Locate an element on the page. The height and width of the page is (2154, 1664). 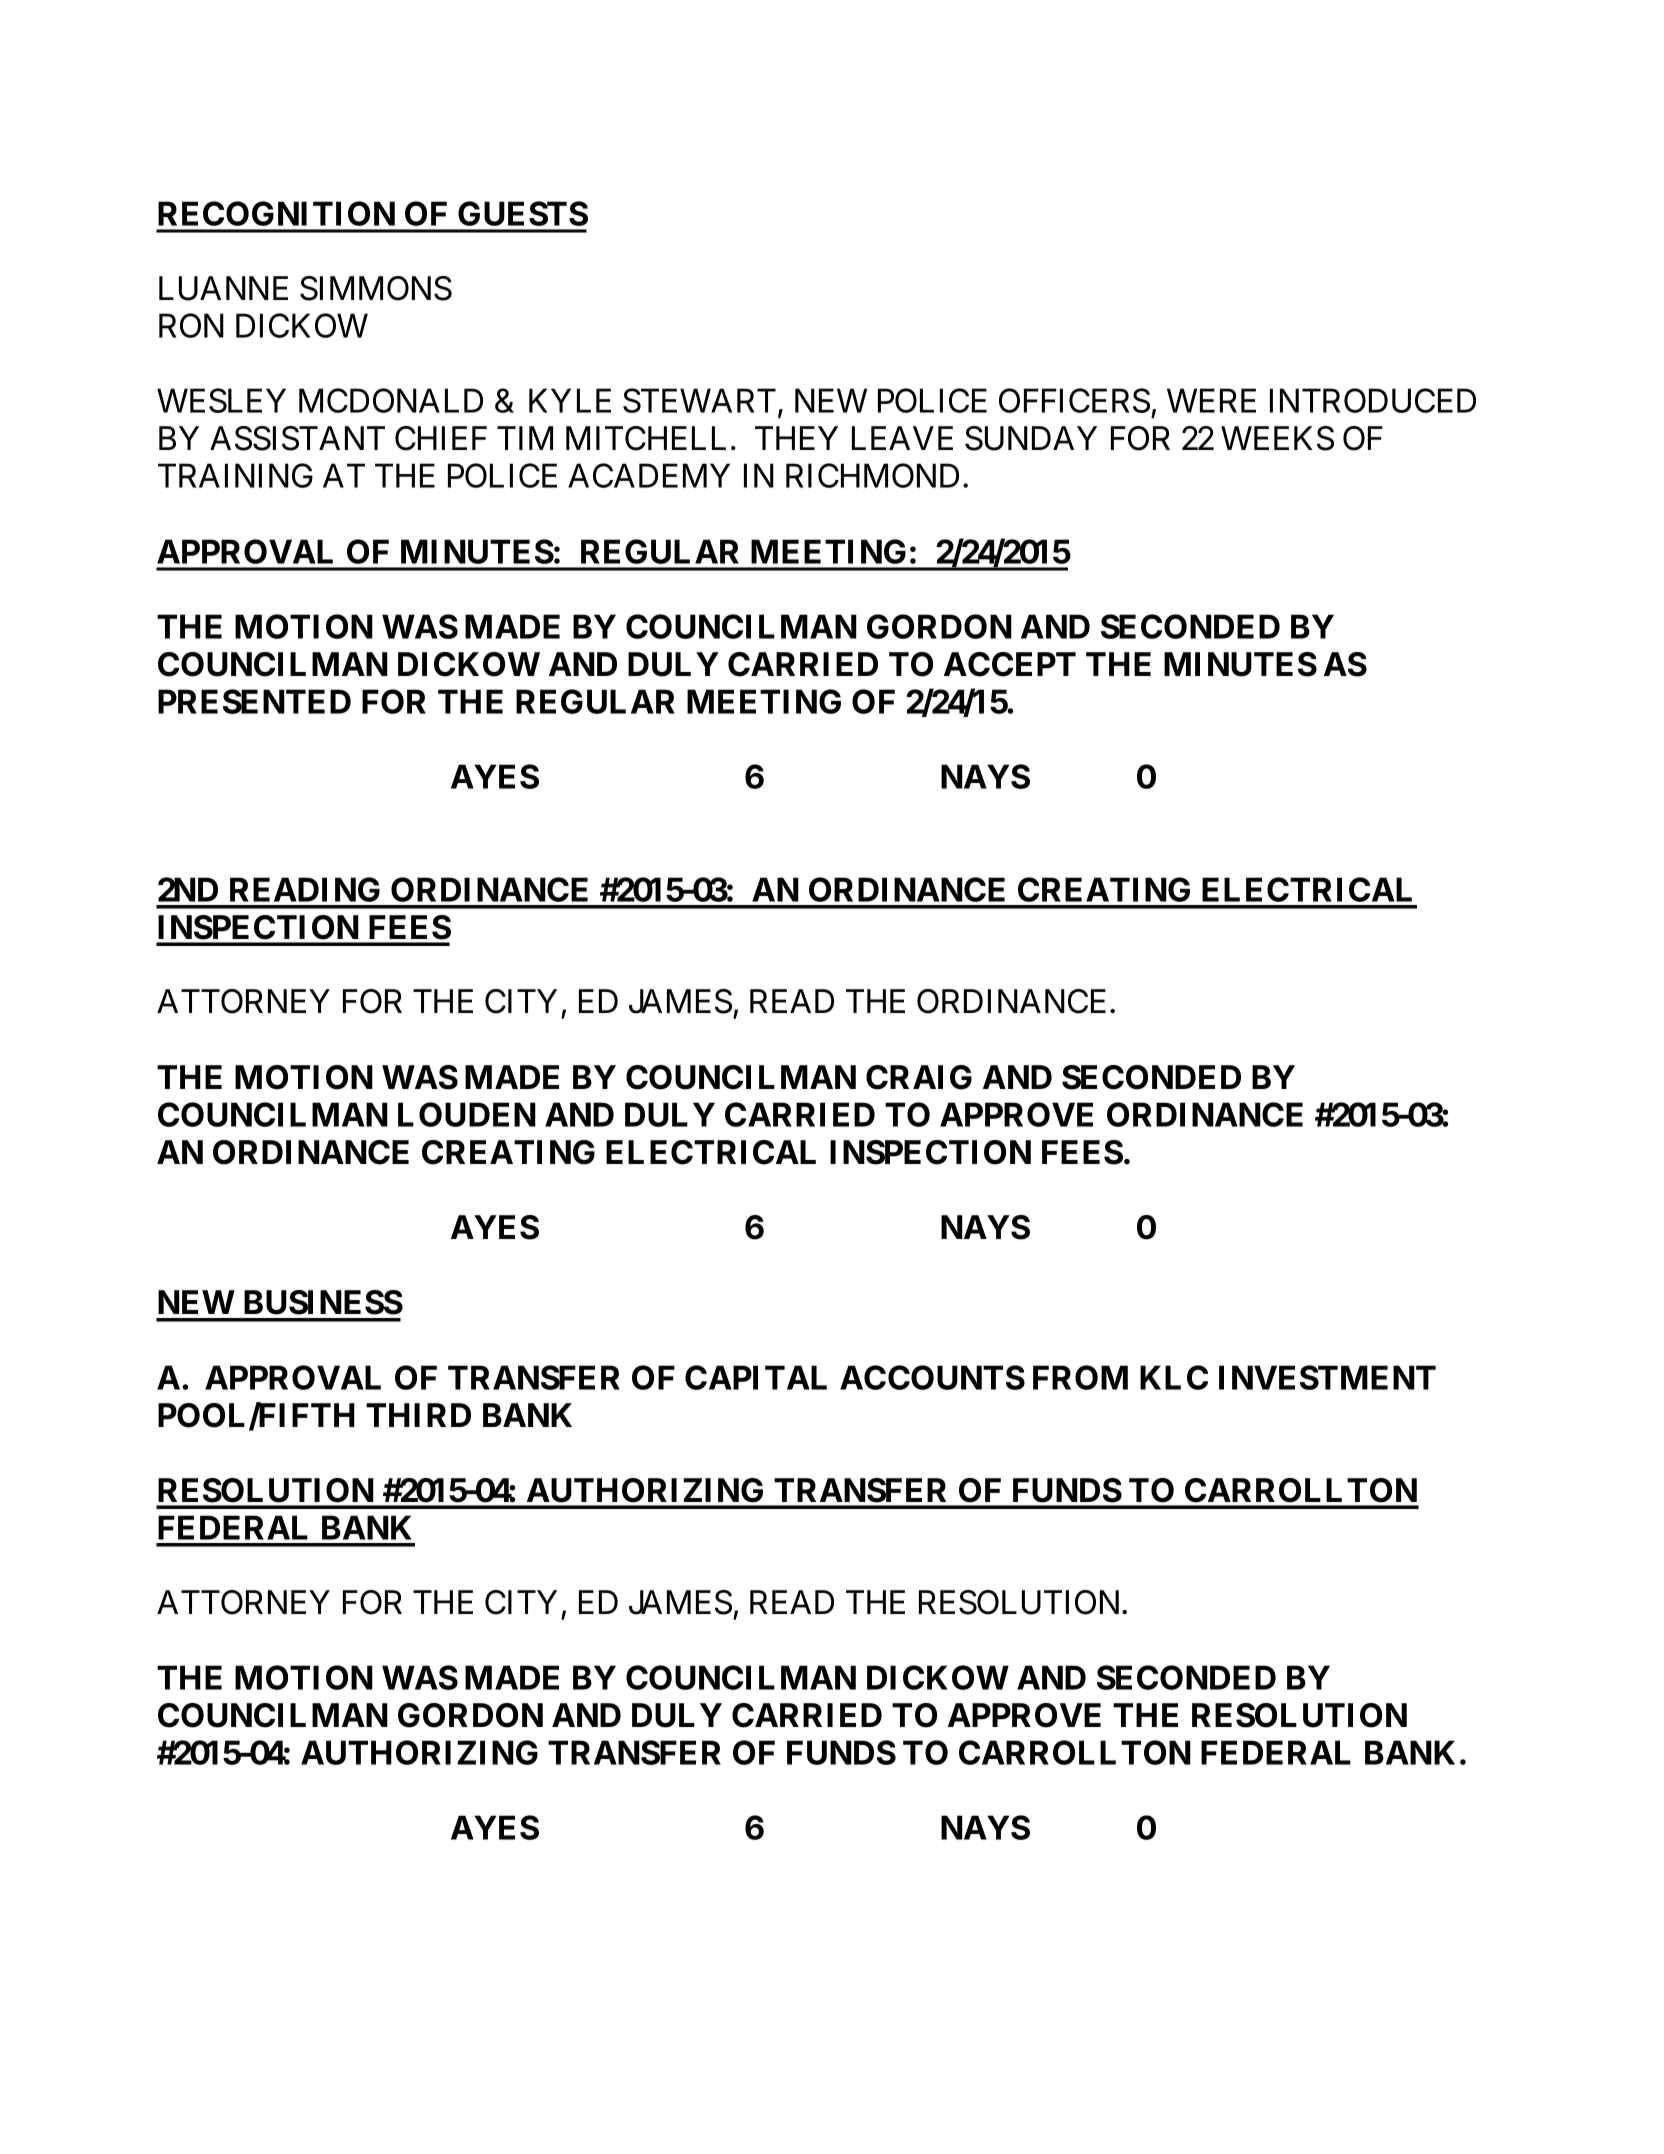
INVESTMENT is located at coordinates (1327, 1377).
